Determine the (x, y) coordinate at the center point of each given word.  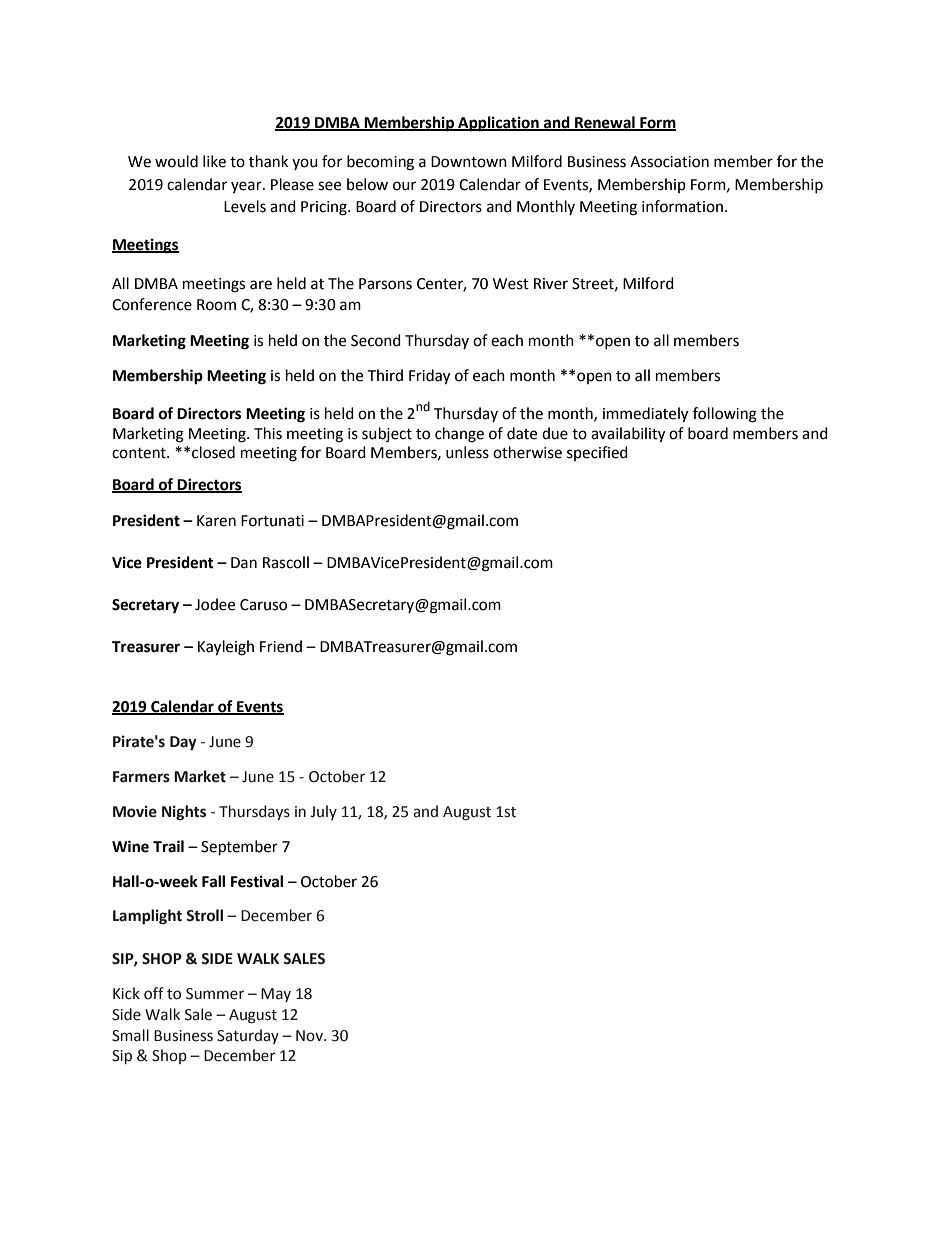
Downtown (469, 162)
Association (669, 162)
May (276, 995)
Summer (215, 994)
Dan (244, 563)
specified (597, 453)
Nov (310, 1036)
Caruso (263, 605)
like (214, 161)
